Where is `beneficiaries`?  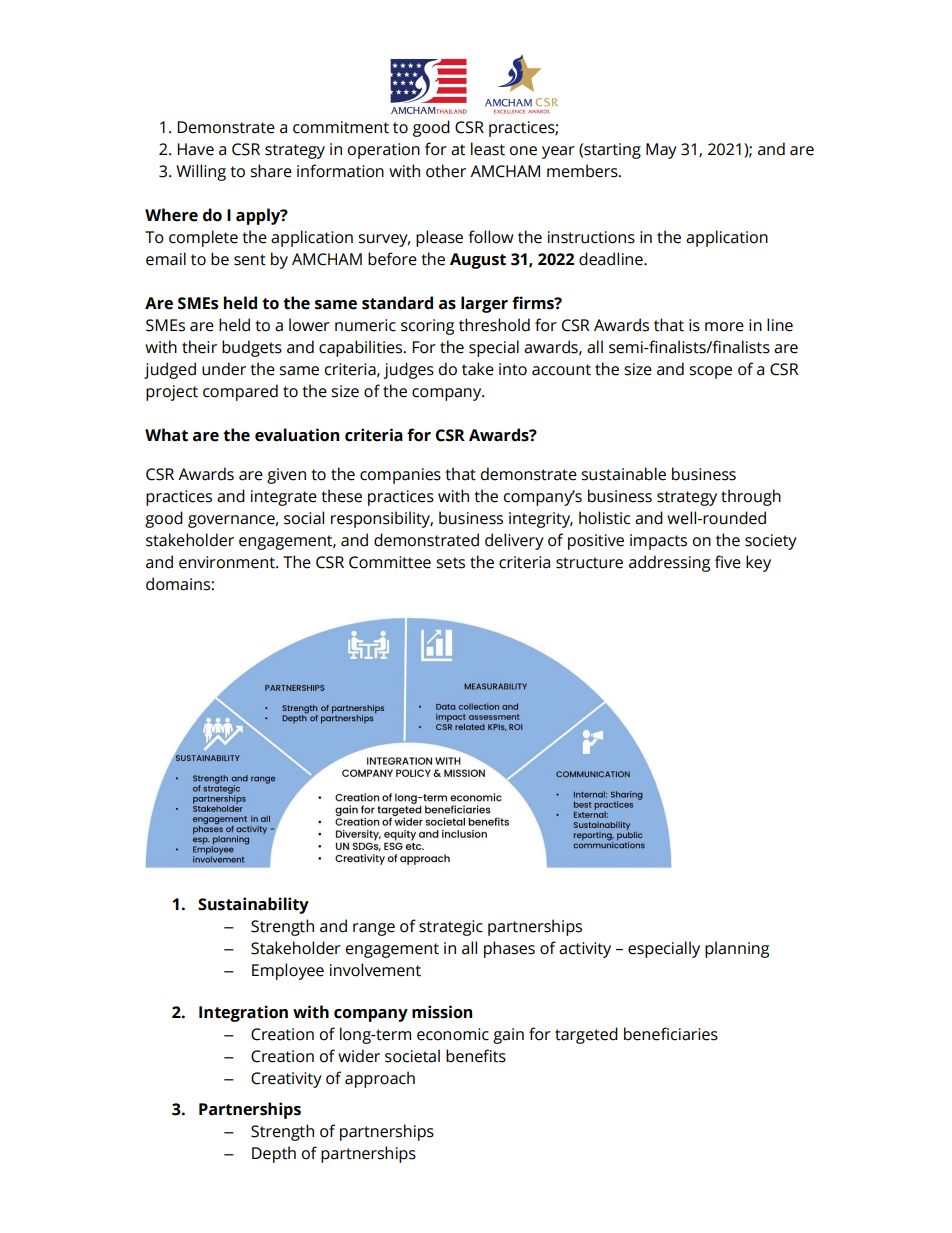 beneficiaries is located at coordinates (671, 1034).
